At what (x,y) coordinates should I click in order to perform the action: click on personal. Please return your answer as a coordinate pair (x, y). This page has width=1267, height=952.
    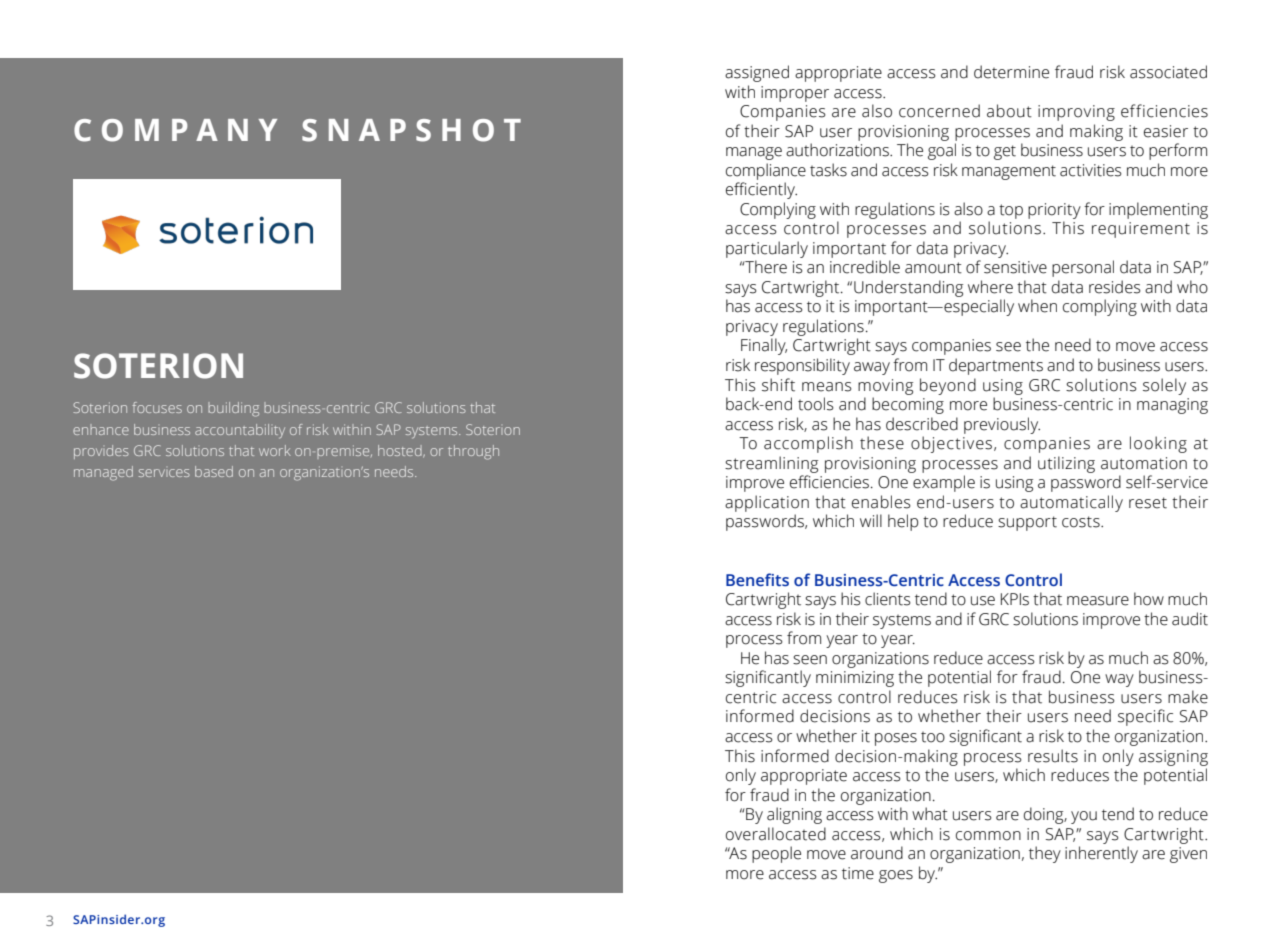
    Looking at the image, I should click on (1083, 268).
